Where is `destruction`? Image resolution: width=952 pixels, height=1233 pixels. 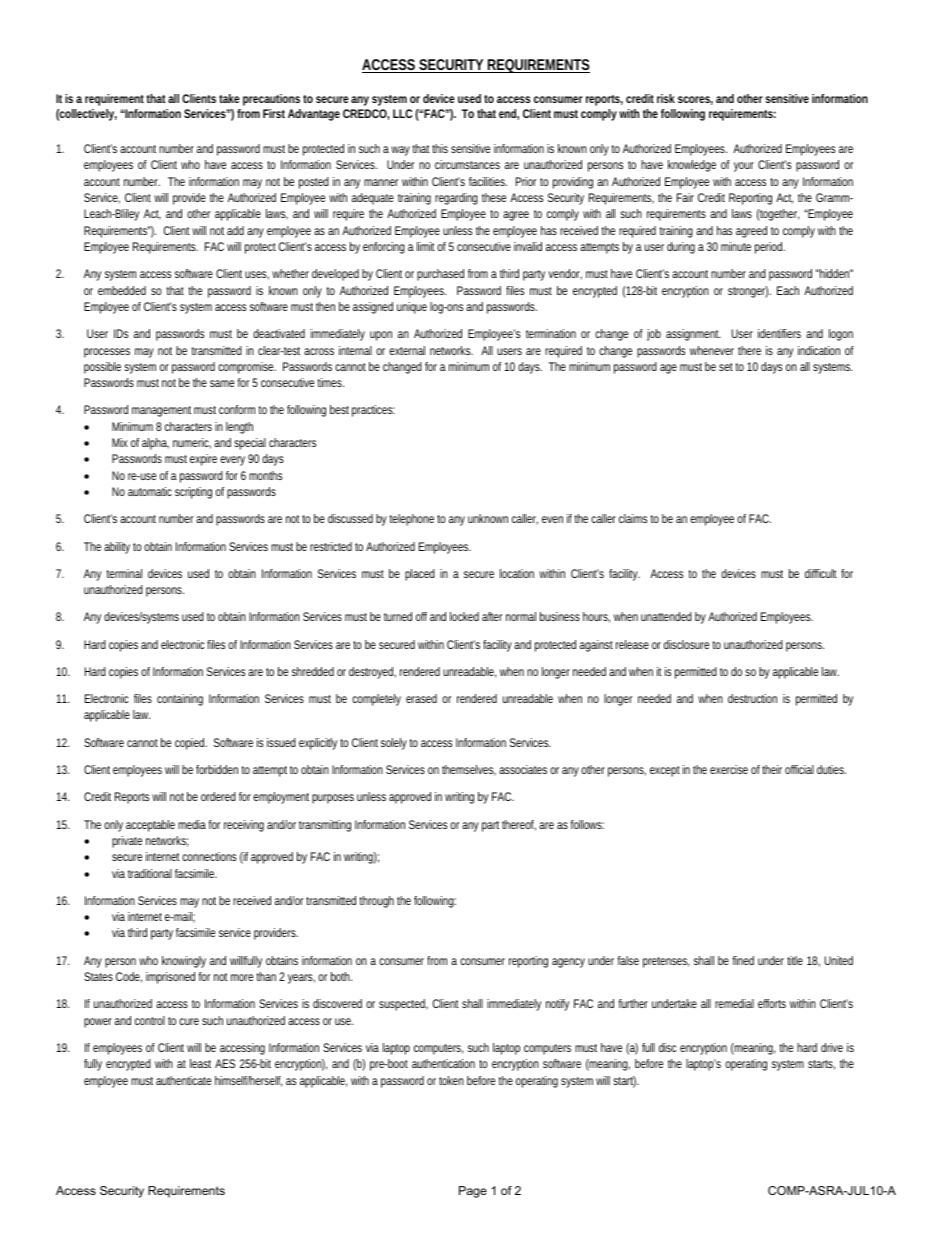 destruction is located at coordinates (752, 698).
